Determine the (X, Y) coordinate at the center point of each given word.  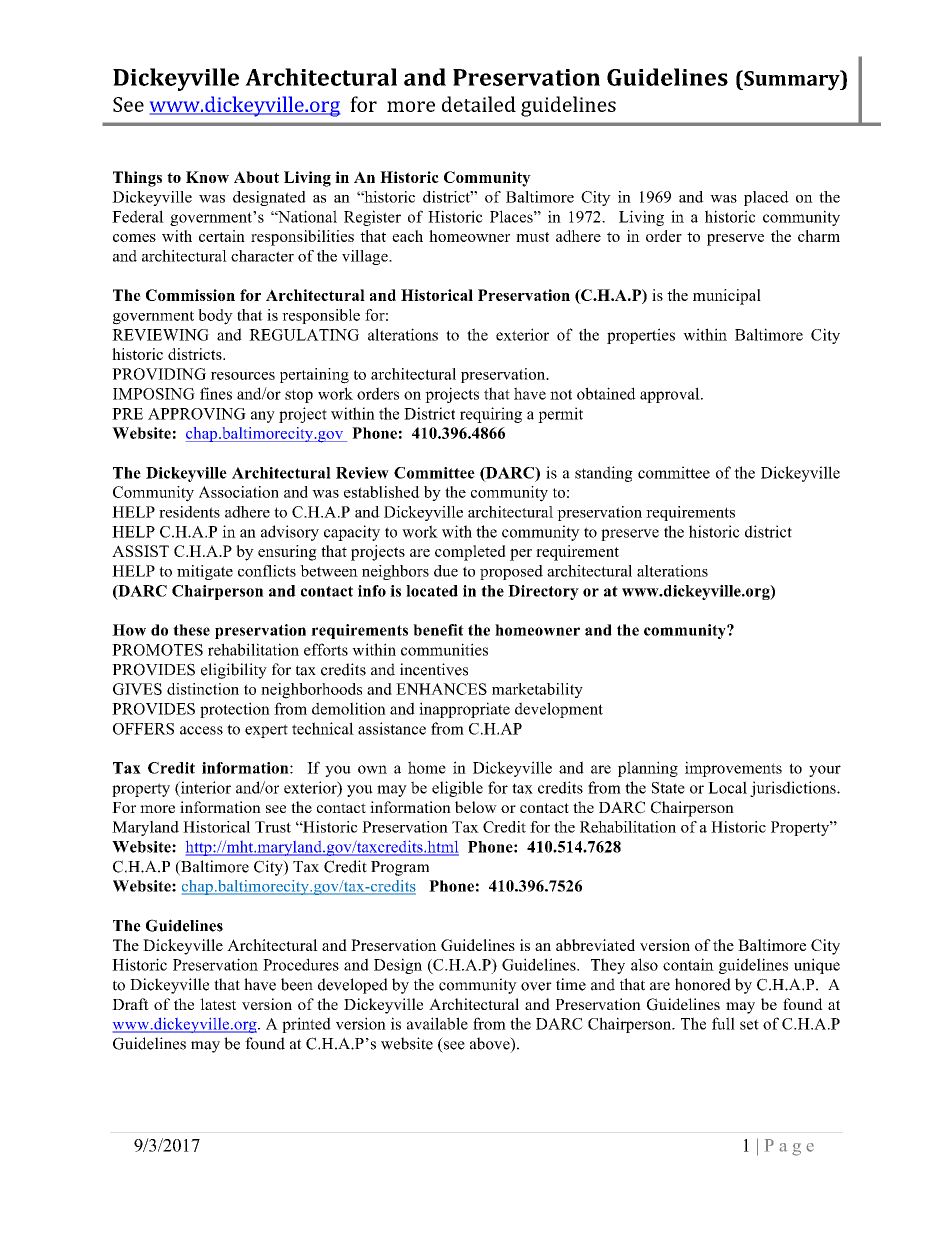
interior (205, 787)
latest (218, 1004)
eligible (457, 789)
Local (727, 787)
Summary (792, 80)
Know (207, 177)
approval (671, 395)
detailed (479, 104)
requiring (491, 415)
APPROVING (197, 414)
